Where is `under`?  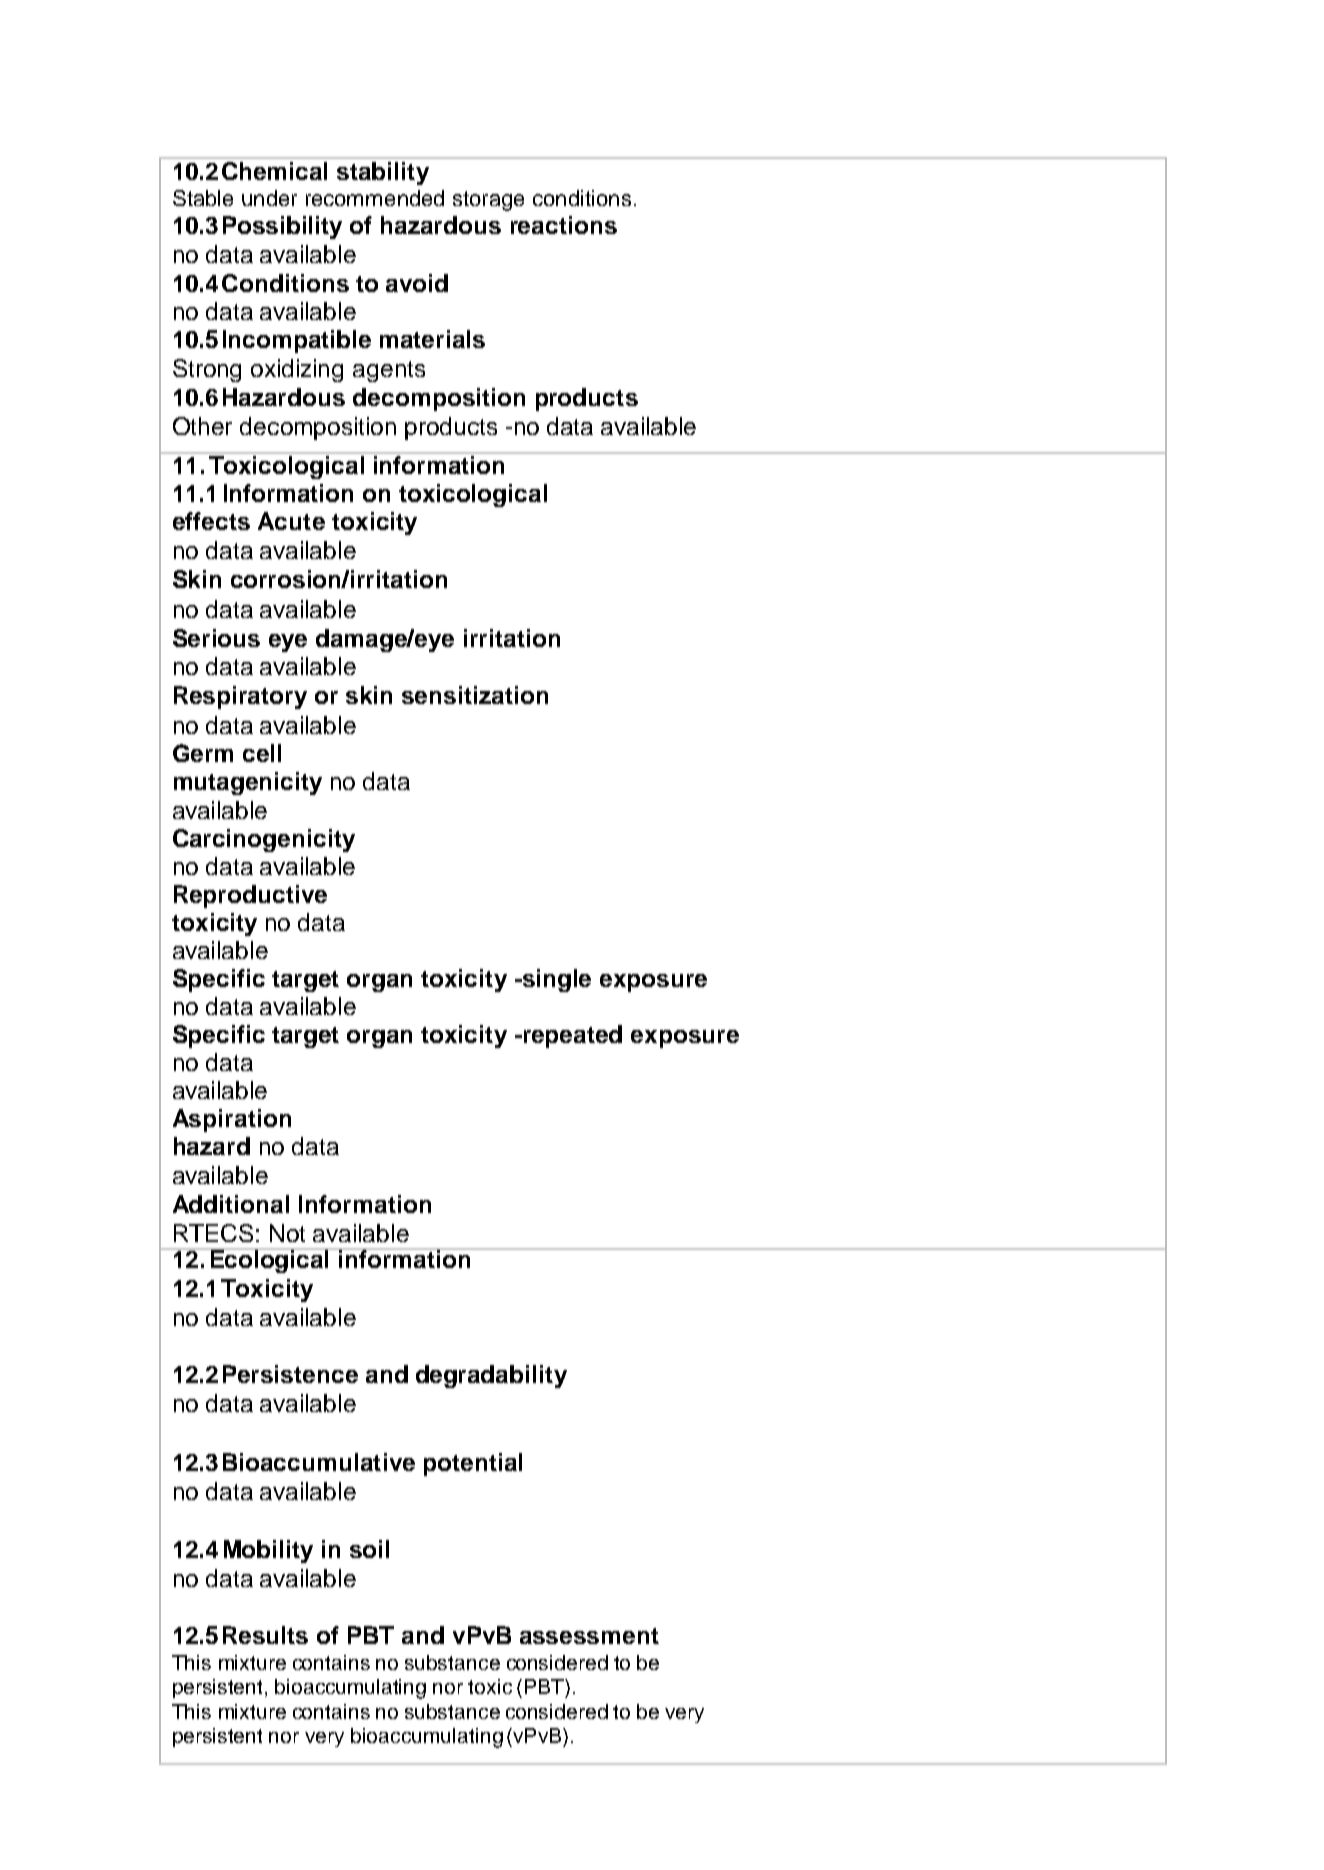 under is located at coordinates (269, 198).
